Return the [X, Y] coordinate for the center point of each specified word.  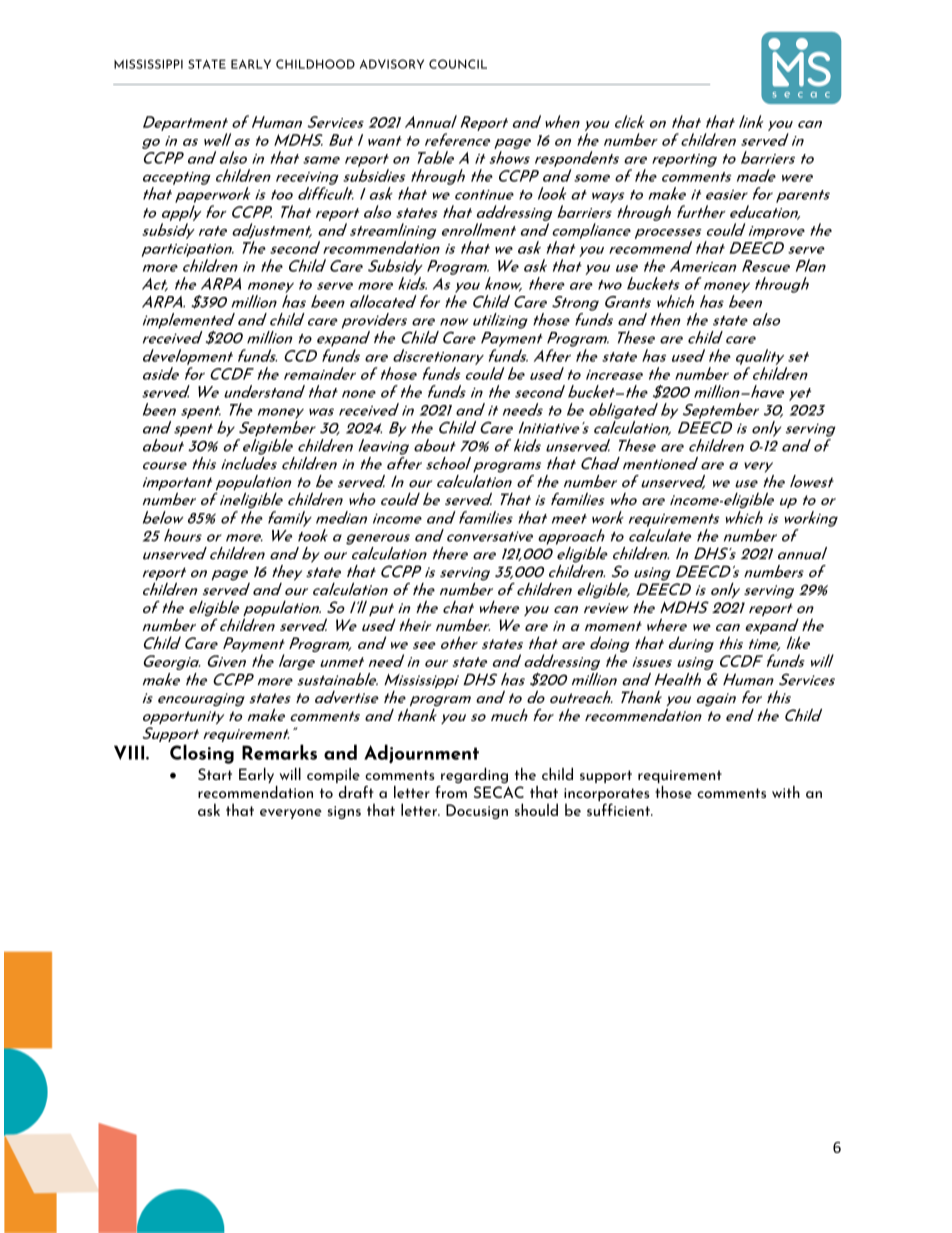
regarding [474, 775]
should [536, 809]
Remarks [279, 752]
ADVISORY [392, 64]
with [786, 792]
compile [333, 775]
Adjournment [421, 754]
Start [215, 774]
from [451, 792]
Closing [202, 754]
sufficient [619, 809]
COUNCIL [458, 64]
